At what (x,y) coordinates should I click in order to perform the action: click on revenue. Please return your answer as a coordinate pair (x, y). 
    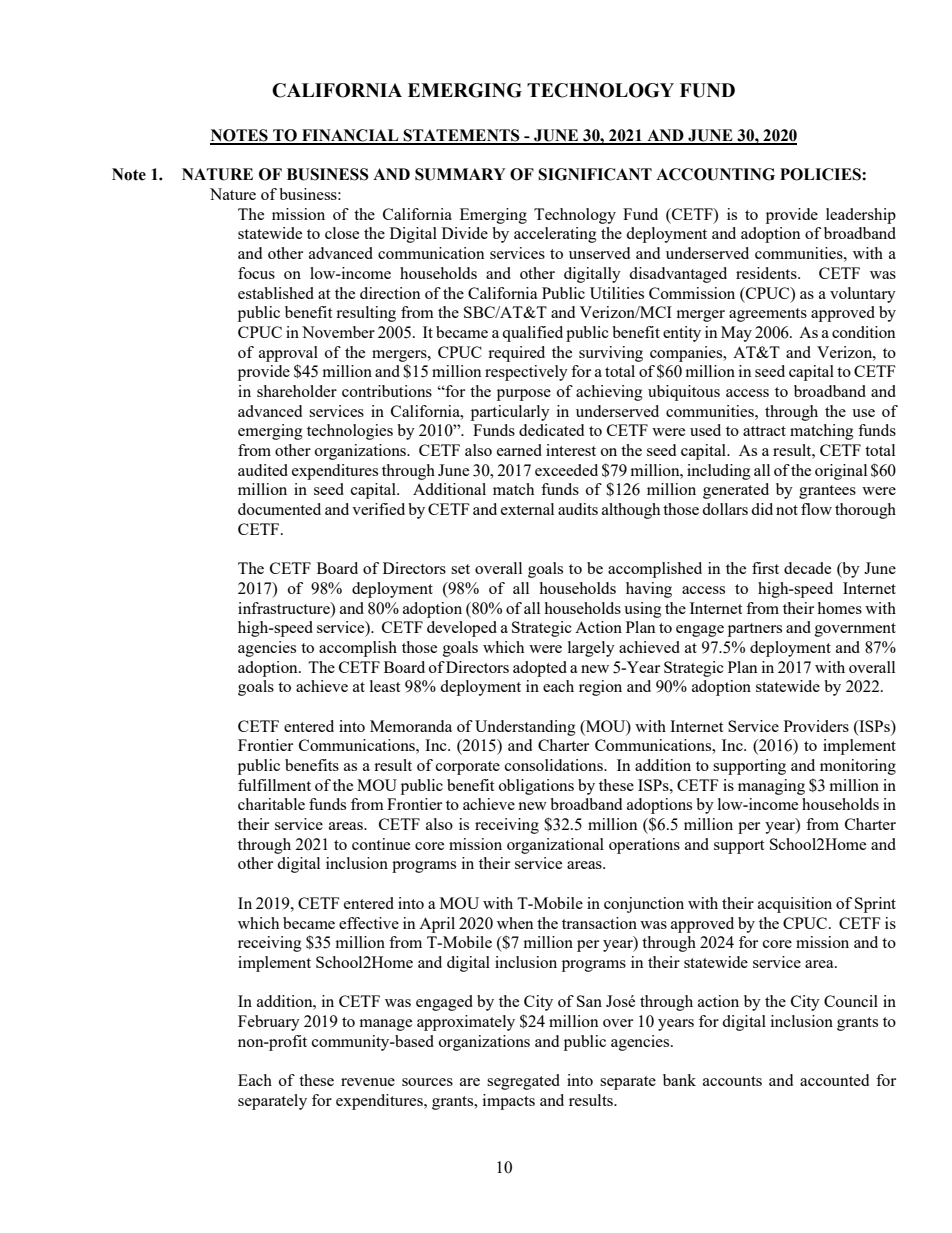
    Looking at the image, I should click on (368, 1082).
